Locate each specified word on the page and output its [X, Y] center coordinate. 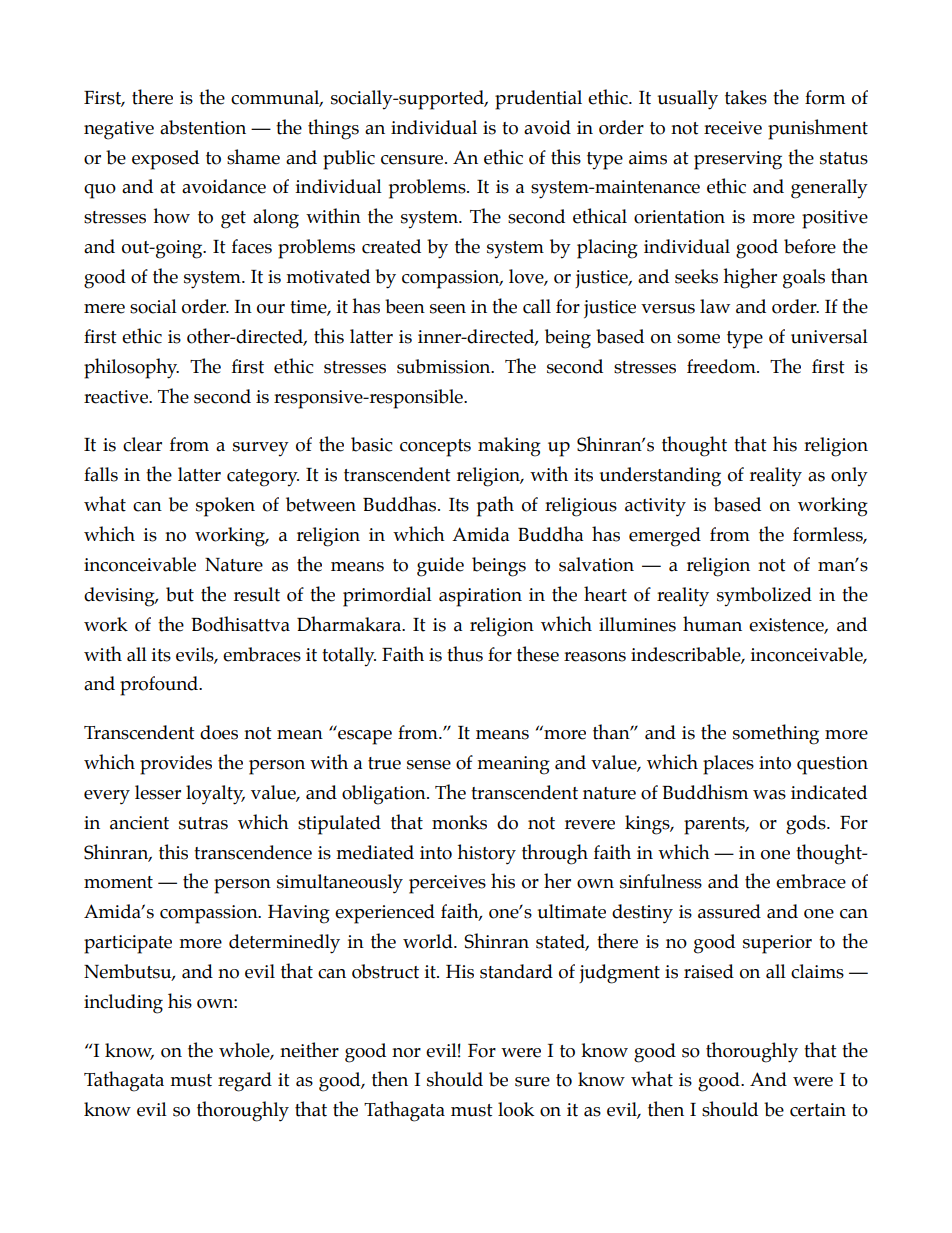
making [509, 447]
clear [142, 444]
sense [429, 765]
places [728, 765]
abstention [203, 127]
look [516, 1109]
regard [245, 1082]
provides [176, 765]
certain [818, 1110]
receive [733, 128]
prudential [538, 100]
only [849, 477]
